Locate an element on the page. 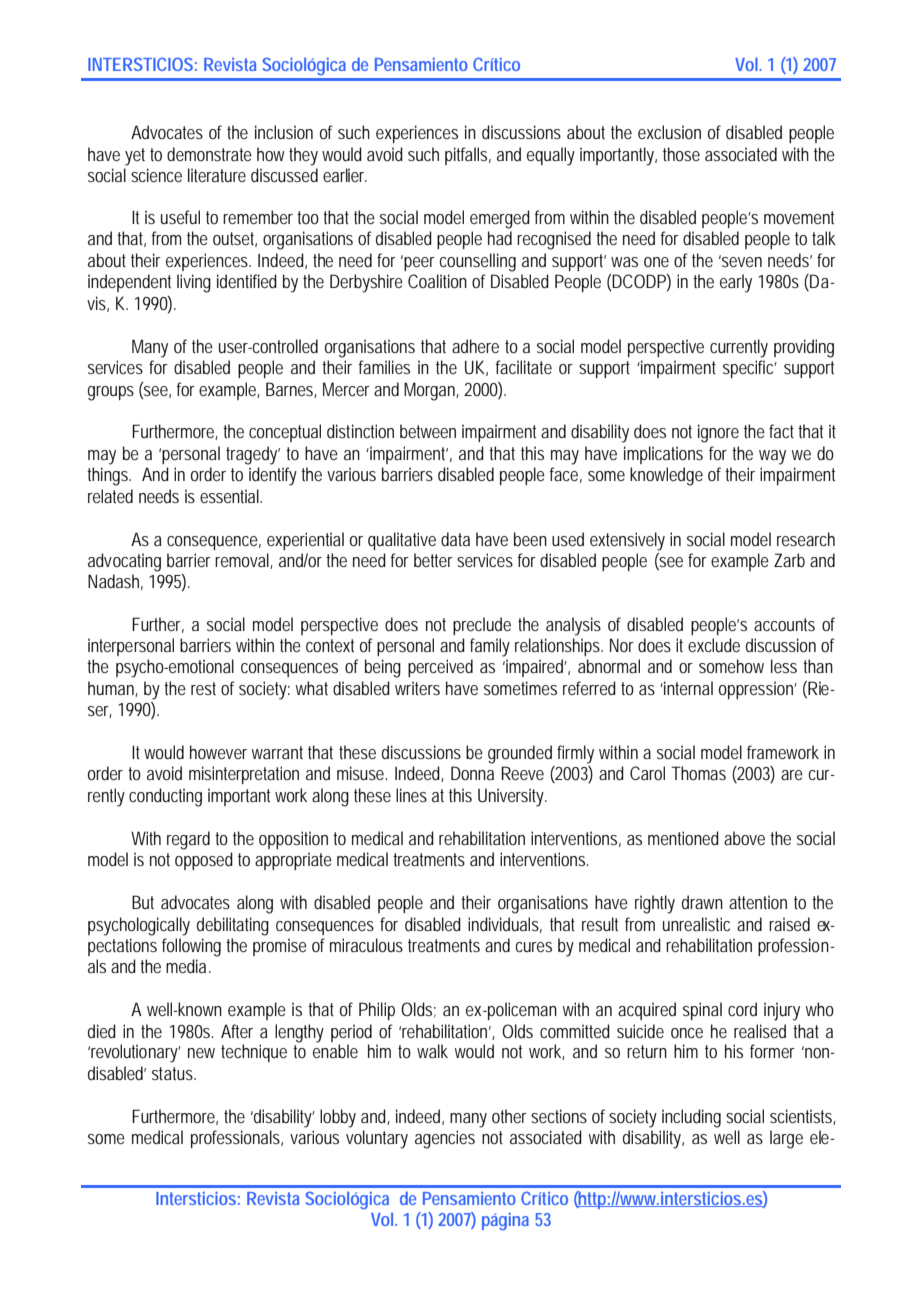  misinterpretation is located at coordinates (244, 775).
